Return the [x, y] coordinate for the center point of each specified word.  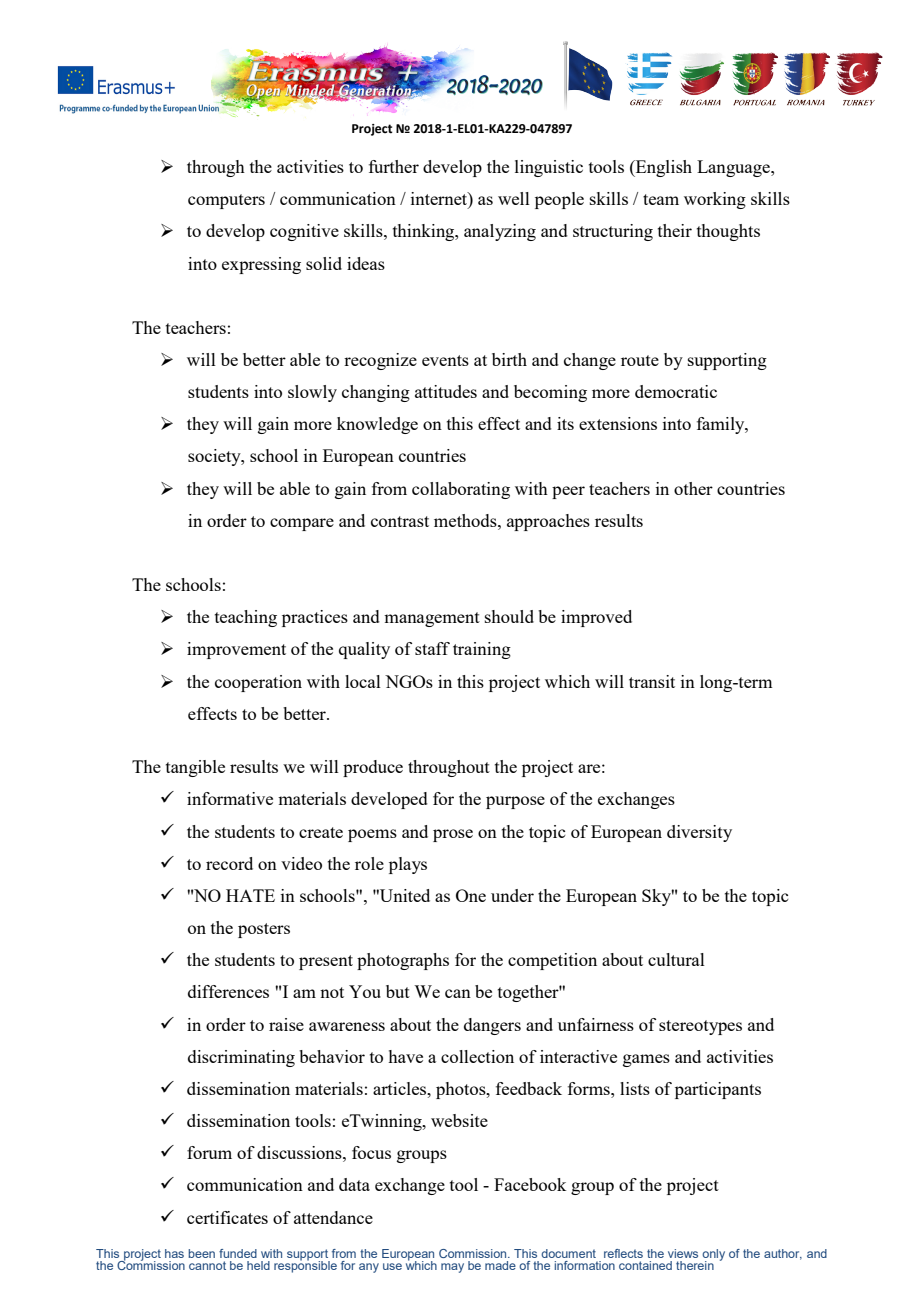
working [715, 200]
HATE [250, 895]
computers [226, 201]
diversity [699, 833]
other [693, 488]
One [471, 895]
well [514, 198]
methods [466, 520]
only [713, 1255]
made [500, 1265]
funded [238, 1253]
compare [302, 524]
